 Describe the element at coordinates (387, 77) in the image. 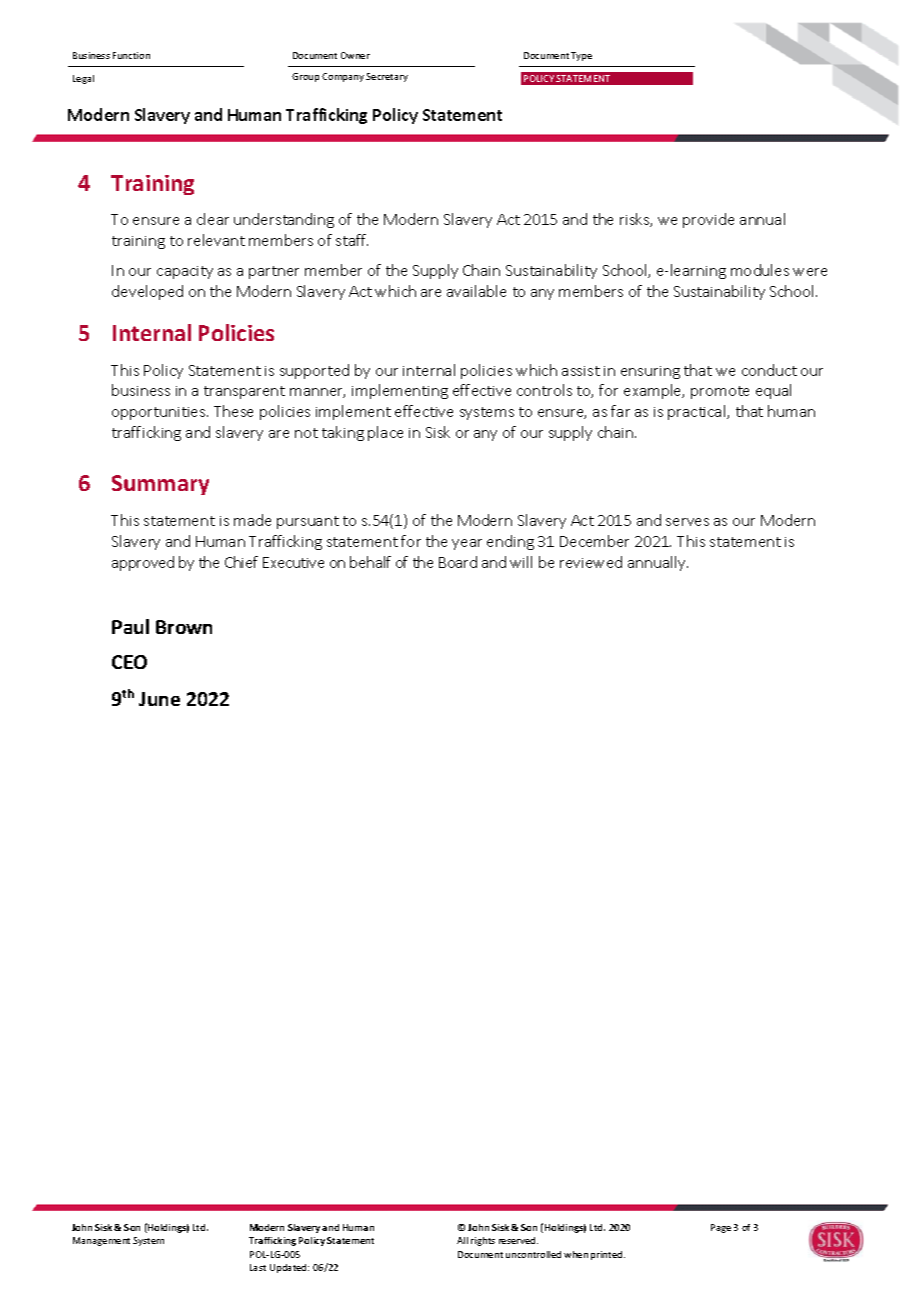

I see `Secretary` at that location.
